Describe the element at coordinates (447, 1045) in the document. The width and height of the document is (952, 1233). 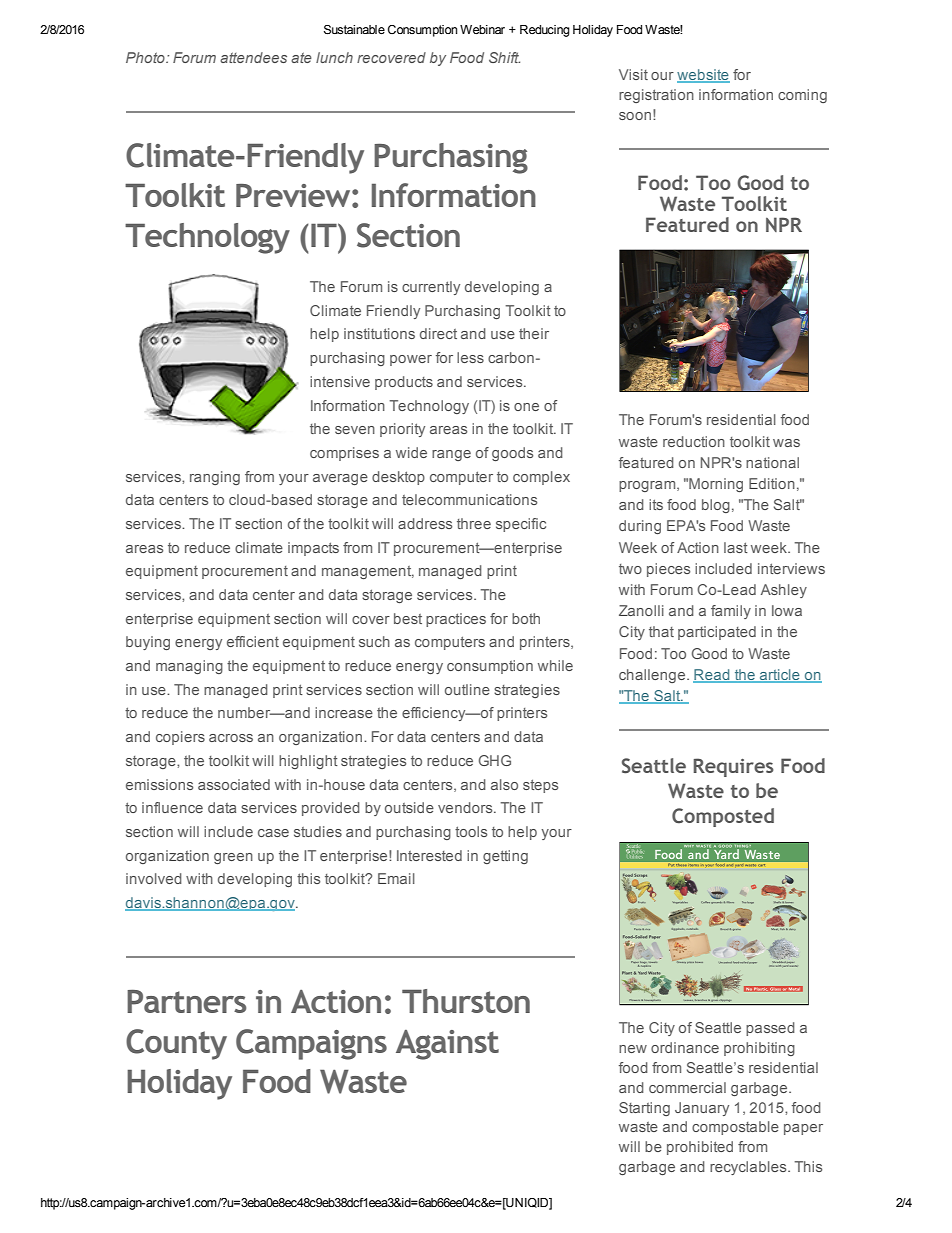
I see `Against` at that location.
